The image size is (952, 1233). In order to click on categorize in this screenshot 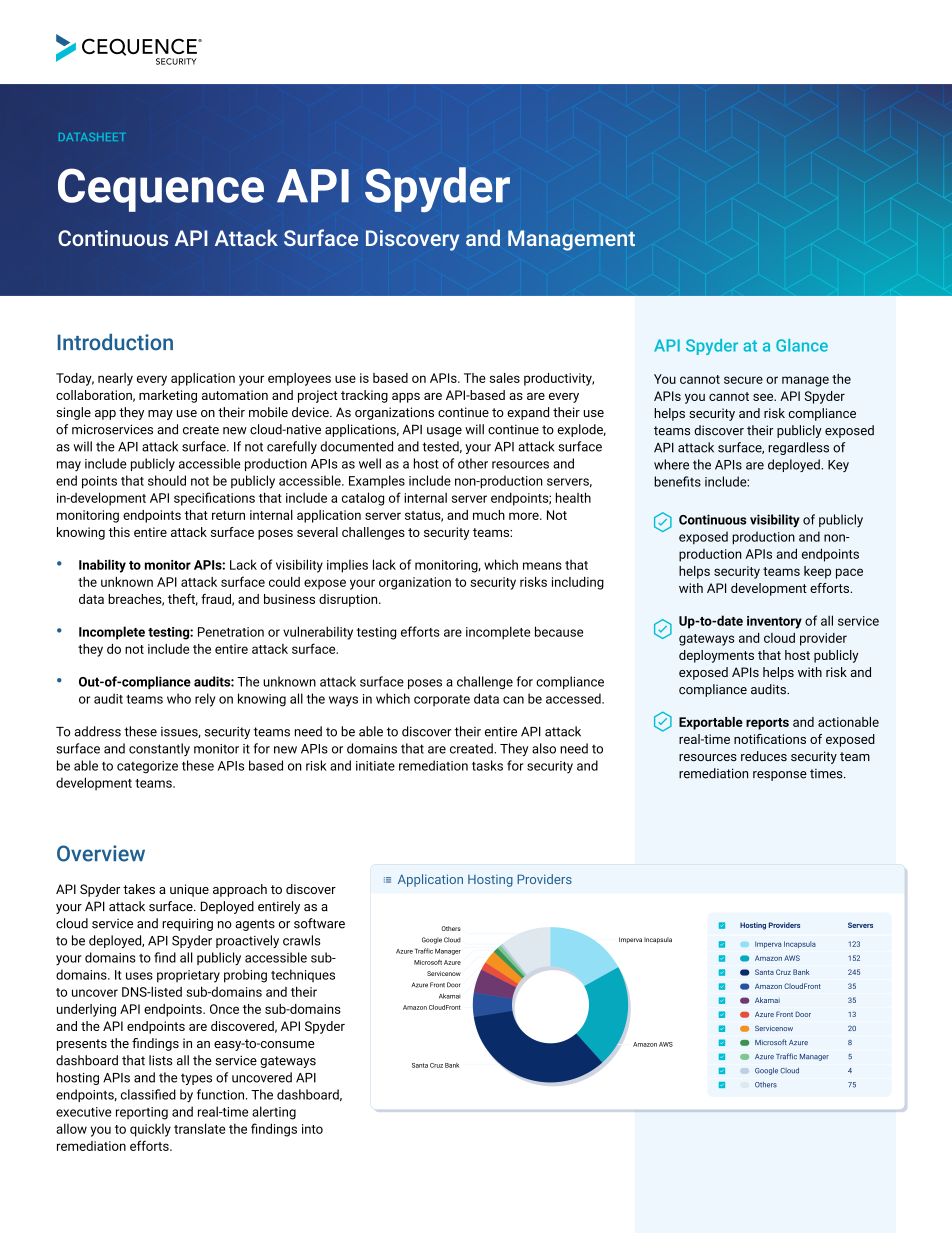, I will do `click(147, 767)`.
